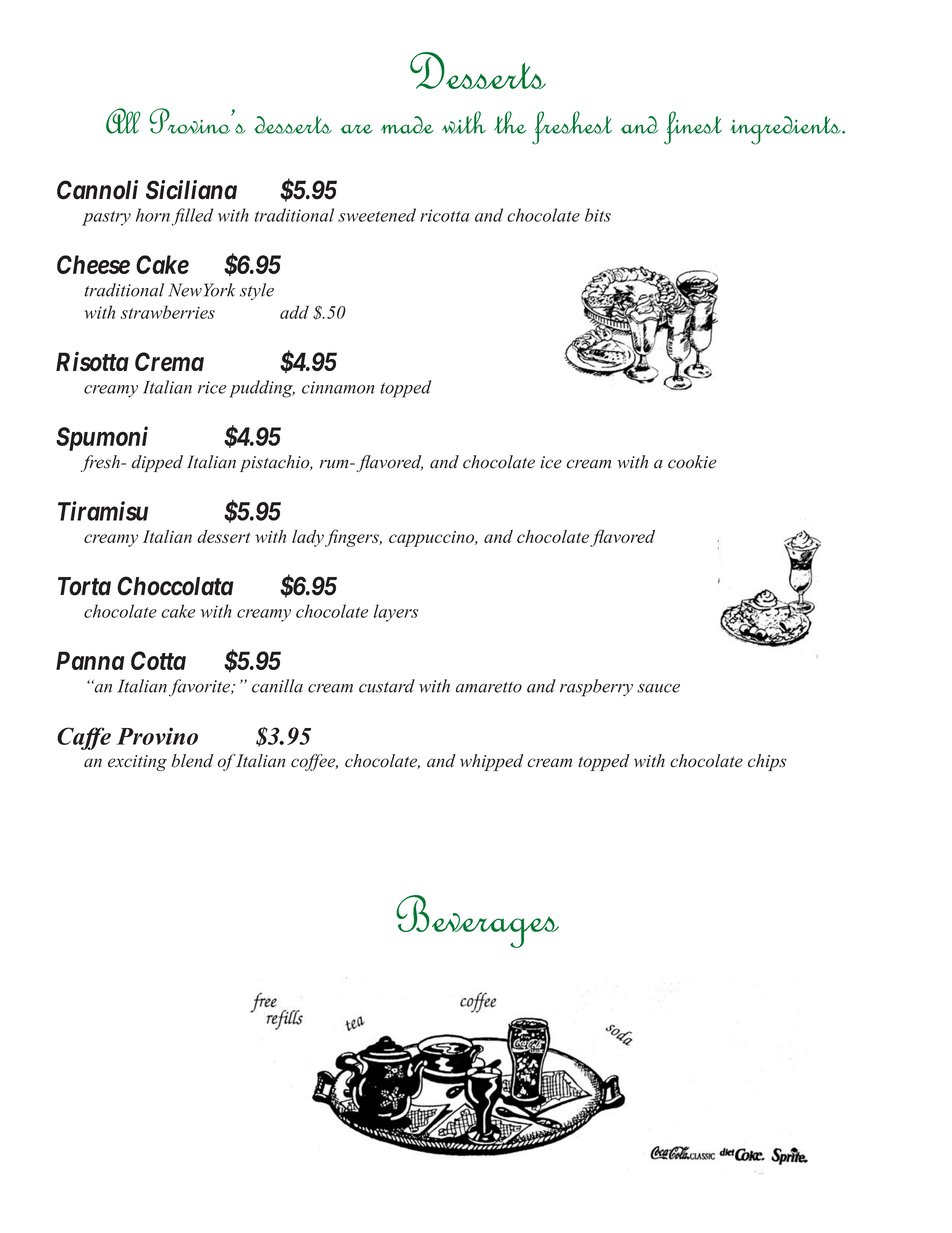 This screenshot has width=952, height=1233. Describe the element at coordinates (692, 462) in the screenshot. I see `cookie` at that location.
